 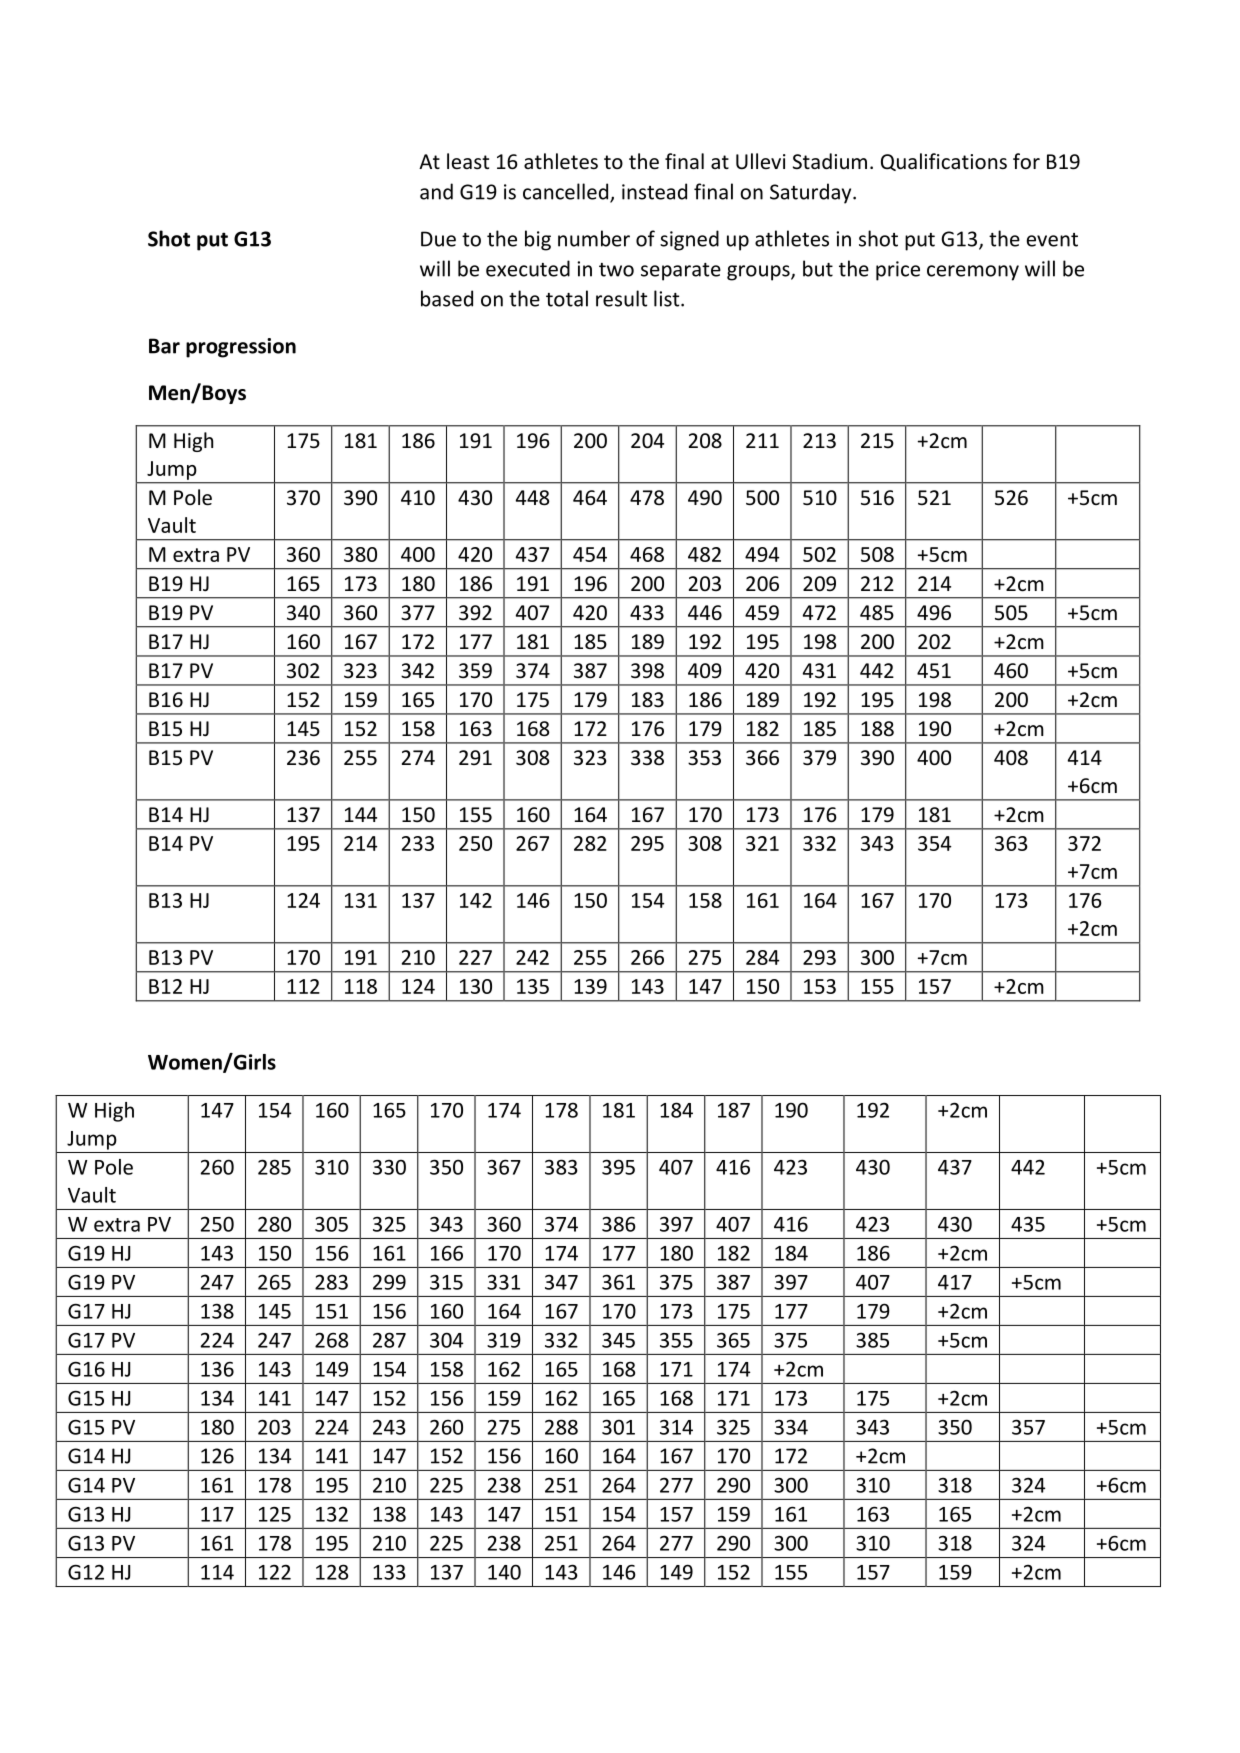 I want to click on ceremony, so click(x=973, y=273).
